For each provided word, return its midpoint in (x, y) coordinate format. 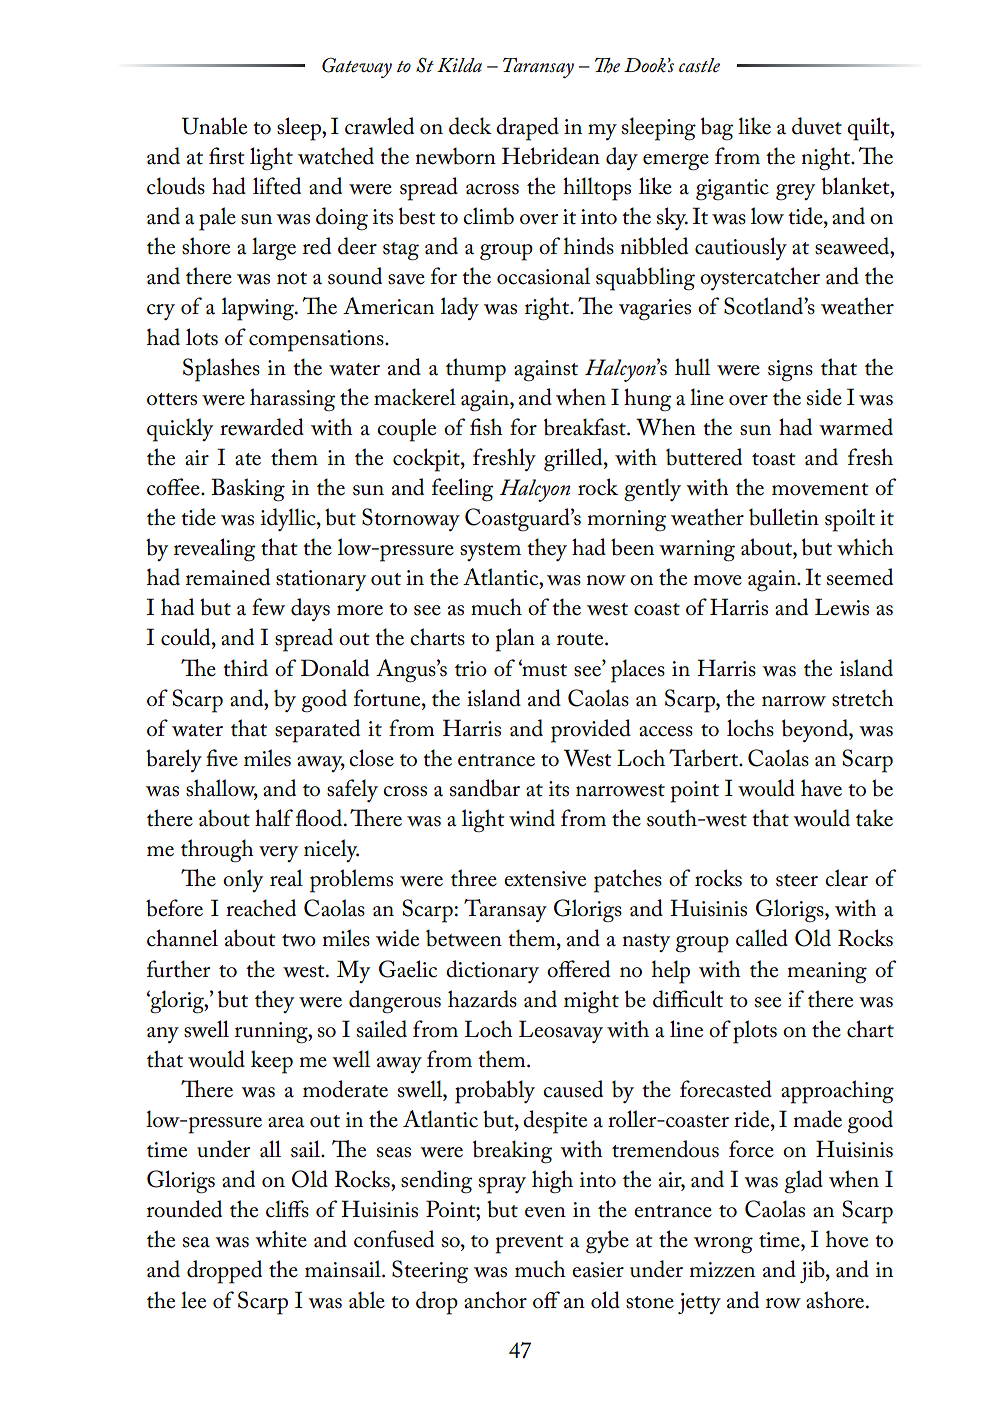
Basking (248, 490)
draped (527, 129)
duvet (817, 126)
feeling (462, 490)
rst (232, 158)
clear (846, 878)
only (243, 880)
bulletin (784, 517)
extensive (545, 879)
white (281, 1239)
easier (598, 1270)
